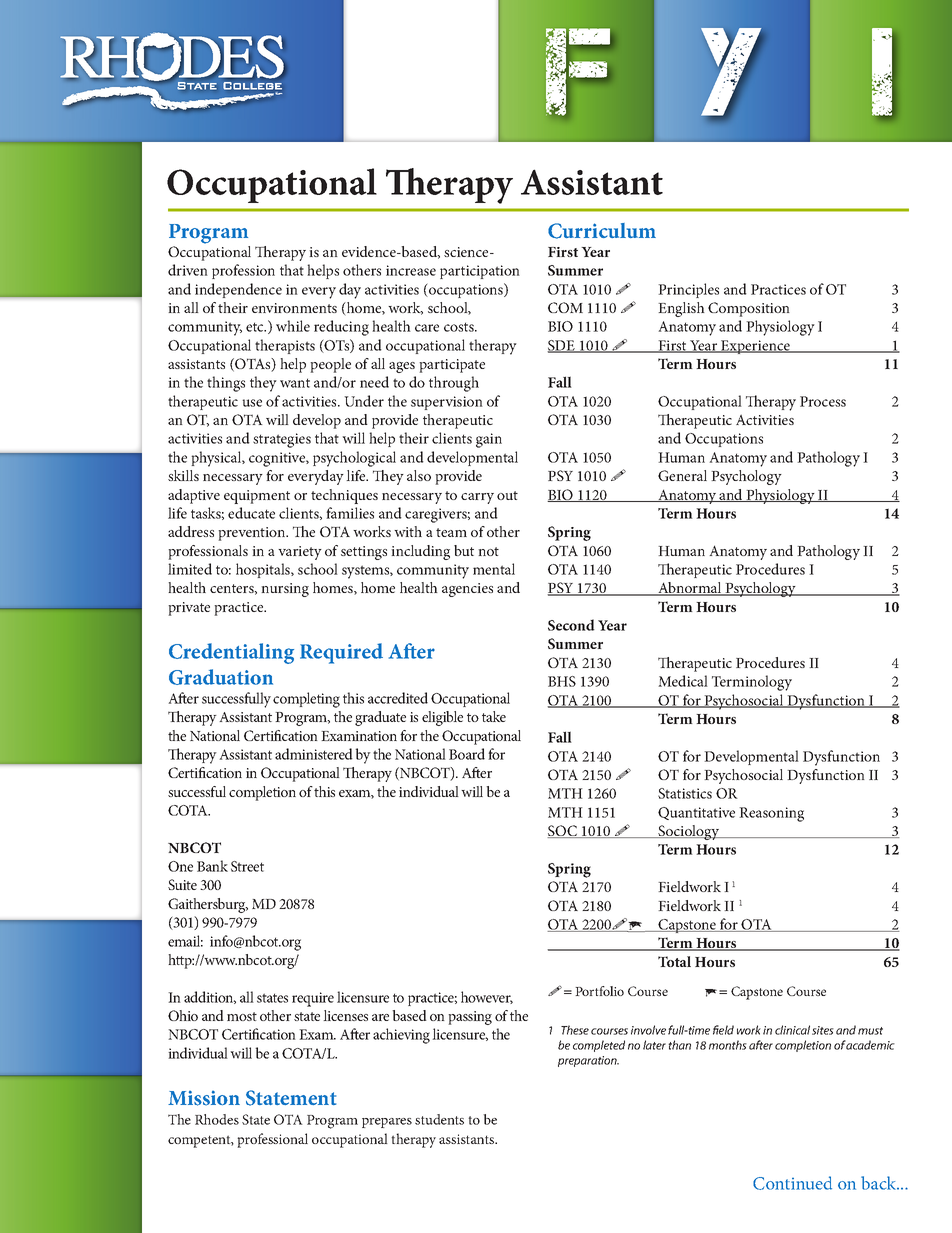 The width and height of the screenshot is (952, 1233). Describe the element at coordinates (217, 1119) in the screenshot. I see `Rhodes` at that location.
